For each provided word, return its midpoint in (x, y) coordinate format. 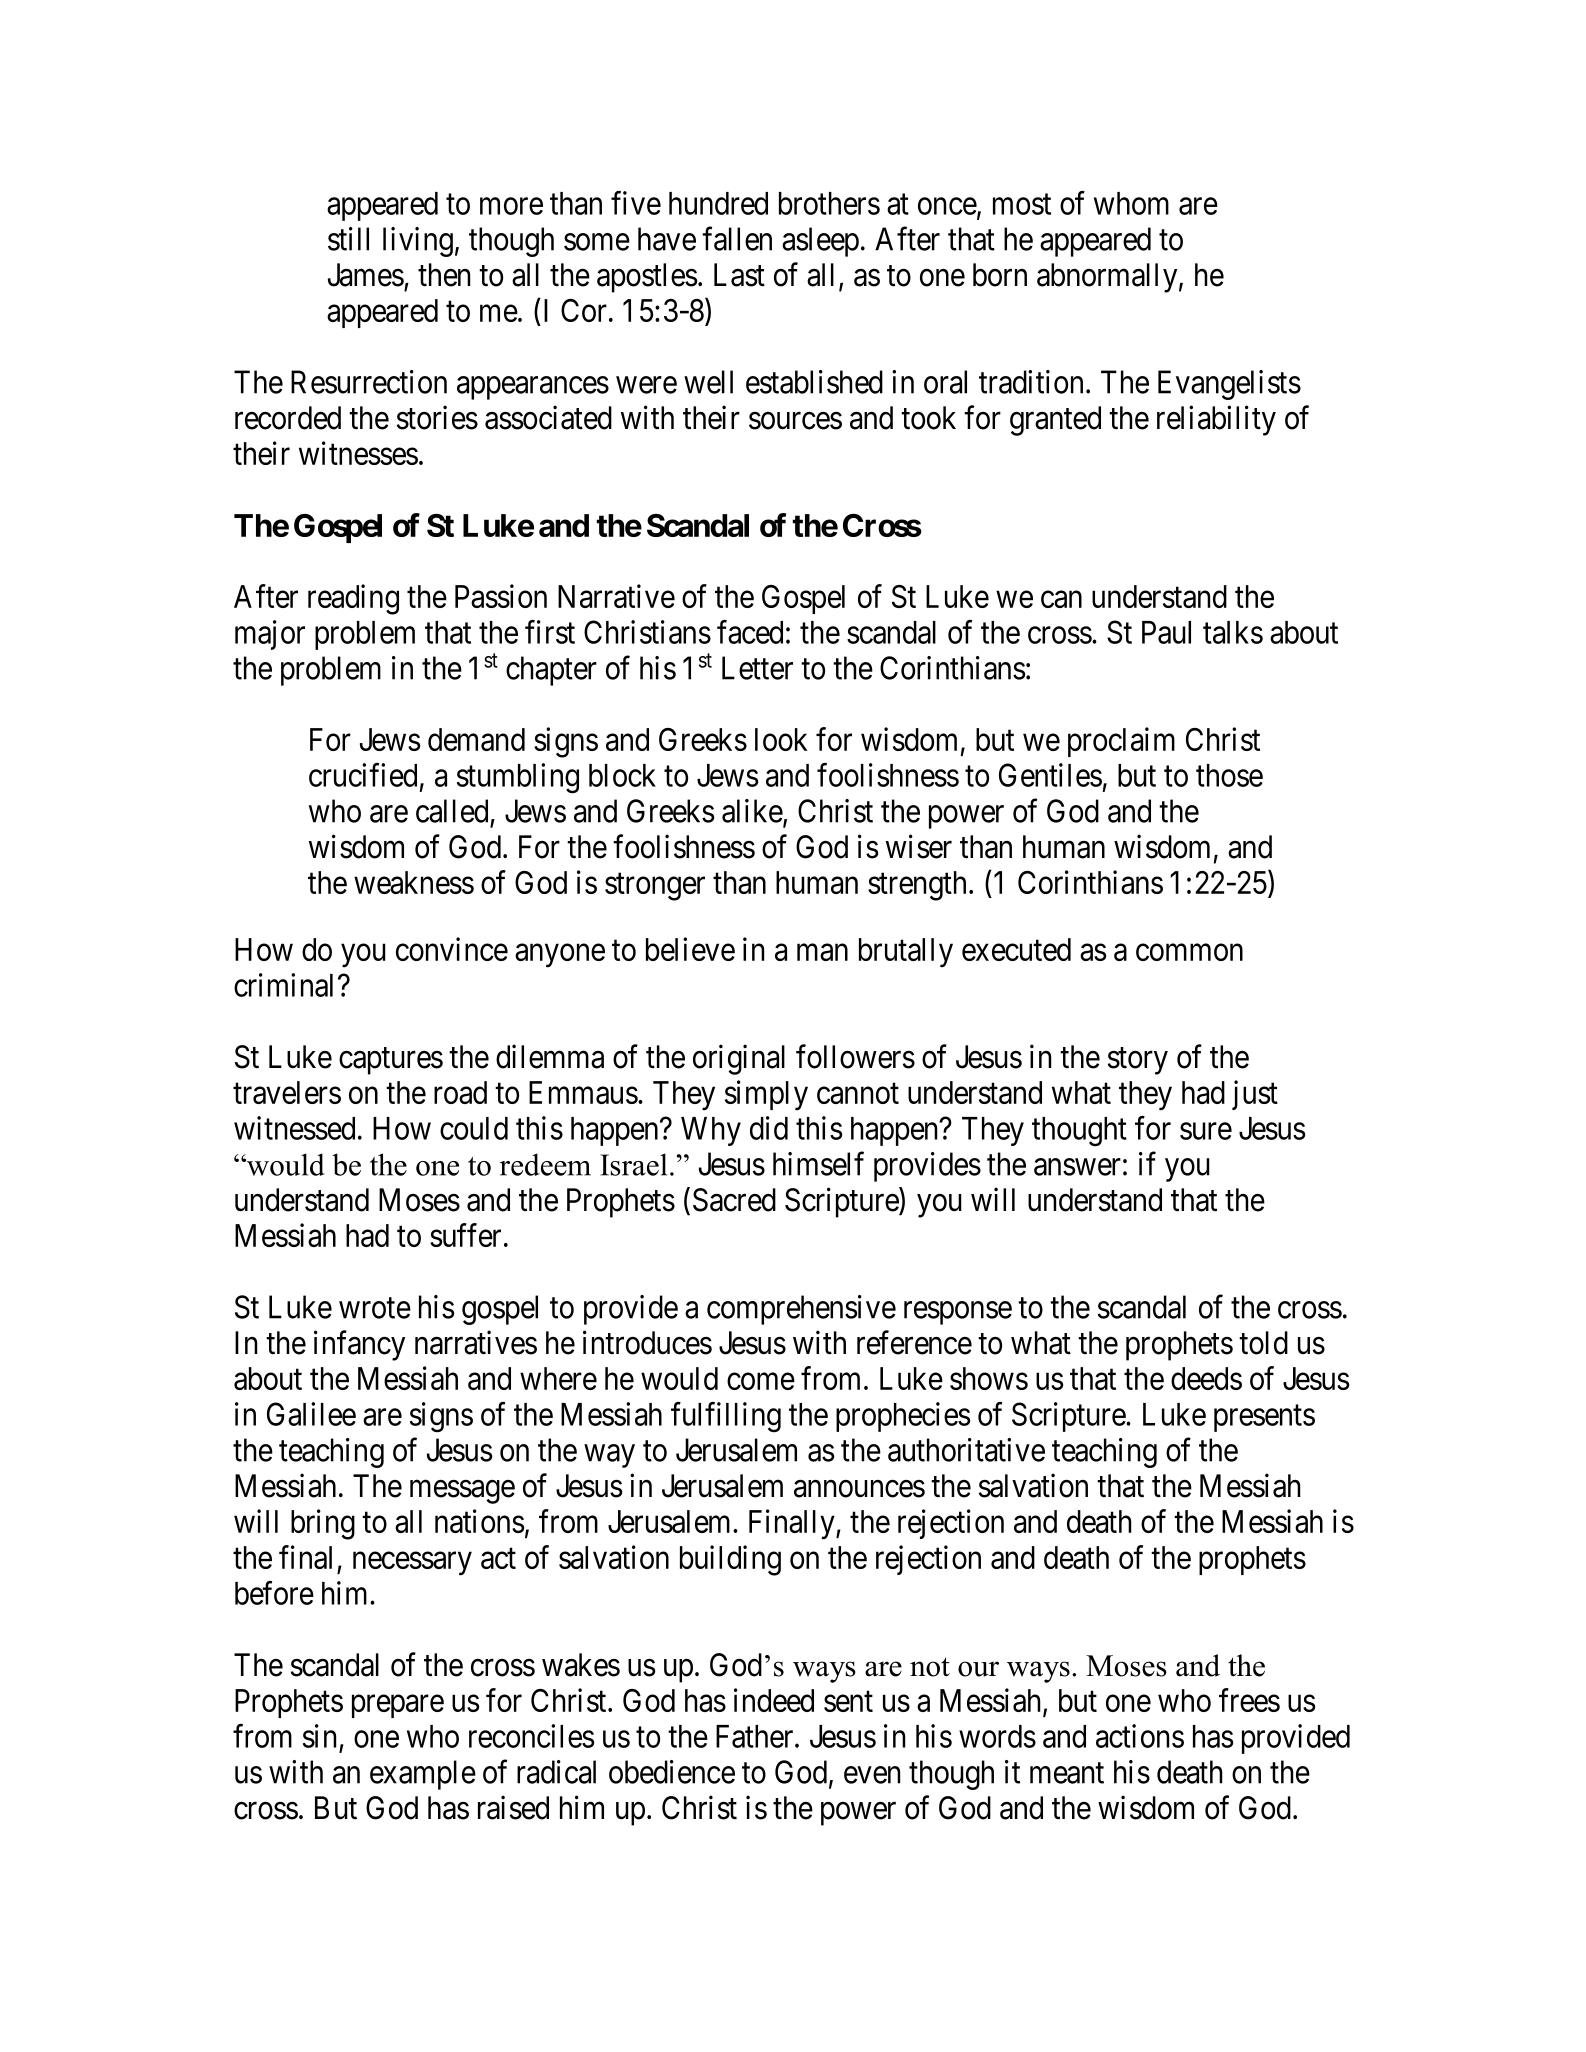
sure (1206, 1131)
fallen (737, 239)
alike (753, 812)
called (452, 811)
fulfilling (726, 1417)
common (1189, 952)
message (462, 1492)
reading (353, 599)
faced (750, 632)
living (418, 242)
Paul (1166, 632)
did (769, 1128)
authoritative (966, 1450)
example (423, 1775)
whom (1131, 203)
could (474, 1128)
